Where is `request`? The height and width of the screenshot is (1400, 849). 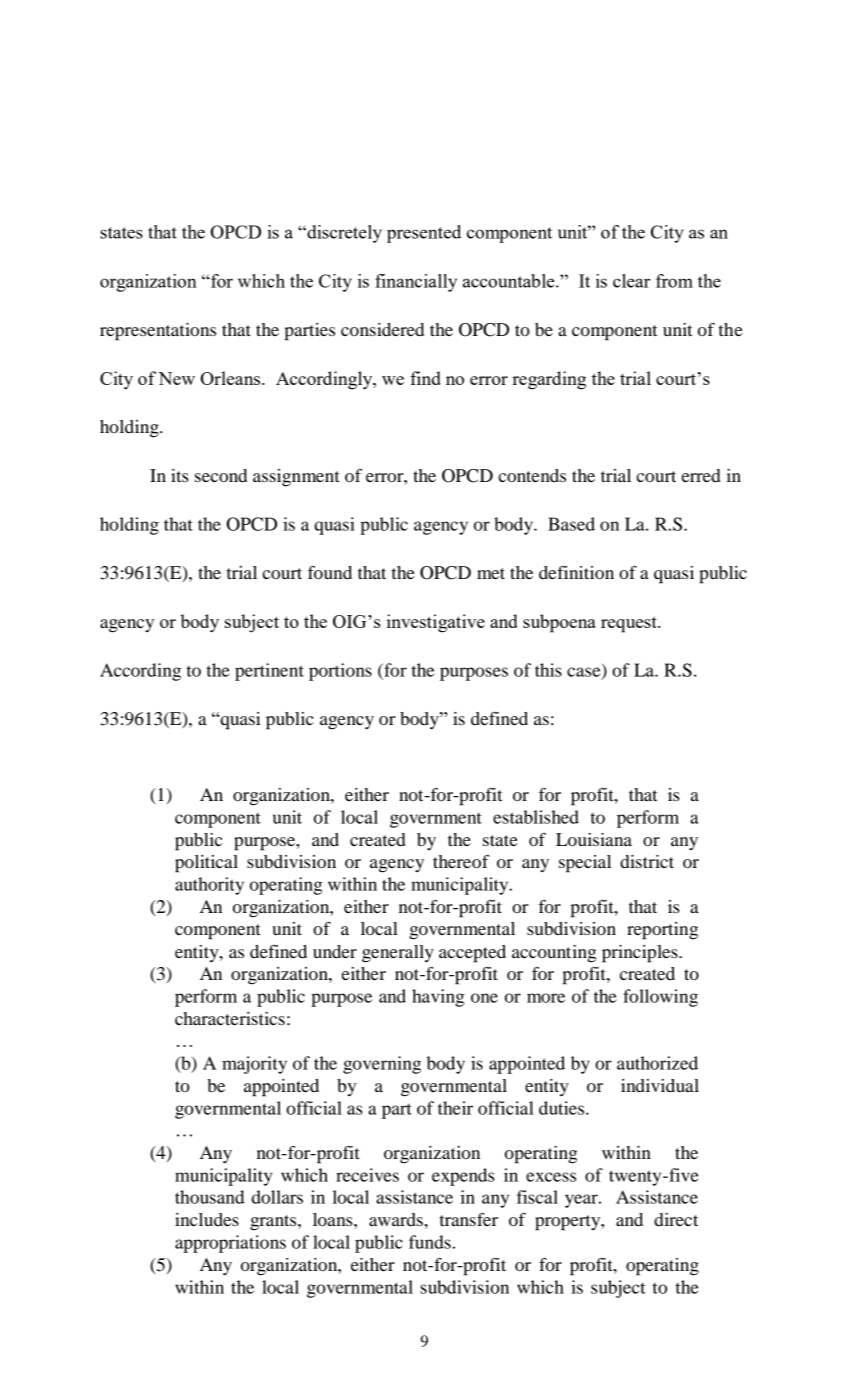 request is located at coordinates (630, 625).
